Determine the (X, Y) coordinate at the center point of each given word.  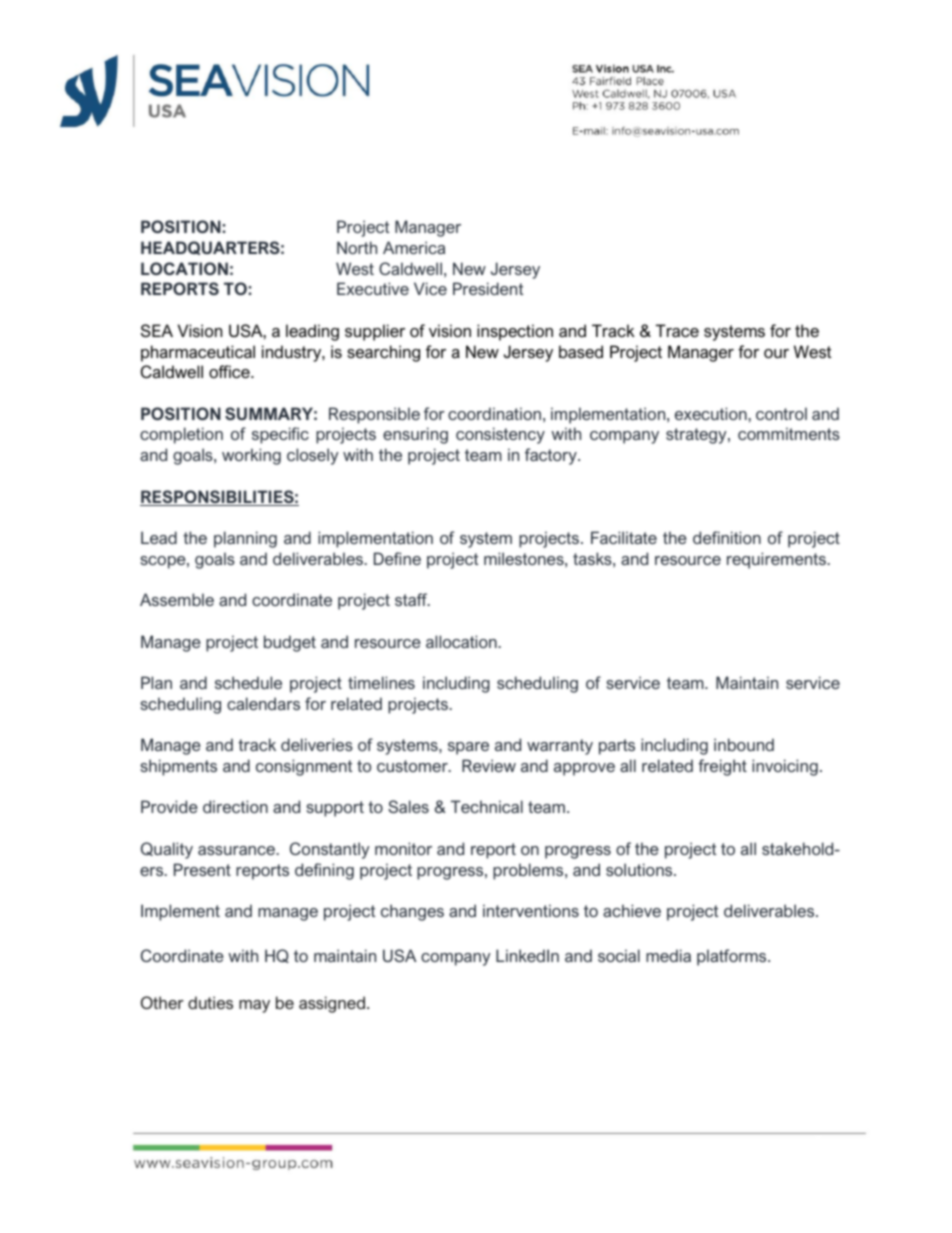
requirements (777, 560)
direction (235, 806)
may (254, 1006)
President (488, 288)
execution (712, 413)
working (251, 456)
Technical (487, 806)
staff (412, 599)
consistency (500, 435)
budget (290, 643)
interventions (531, 910)
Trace (677, 330)
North (357, 247)
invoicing (785, 767)
